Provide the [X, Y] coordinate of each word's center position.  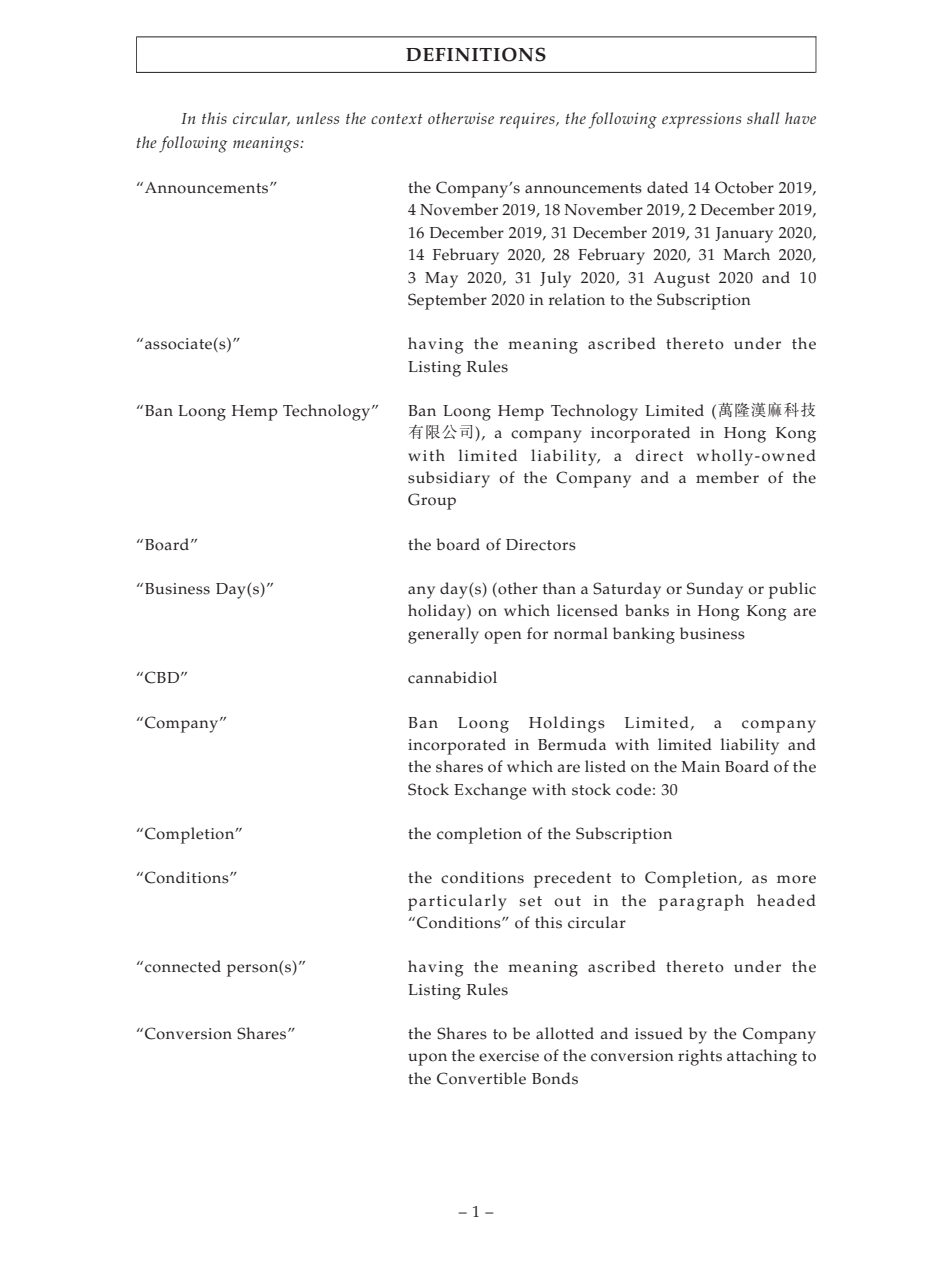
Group [432, 501]
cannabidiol [452, 677]
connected [183, 966]
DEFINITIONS [476, 54]
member [727, 477]
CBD [162, 677]
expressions [701, 121]
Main [700, 766]
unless [318, 118]
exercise [509, 1056]
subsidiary [449, 479]
